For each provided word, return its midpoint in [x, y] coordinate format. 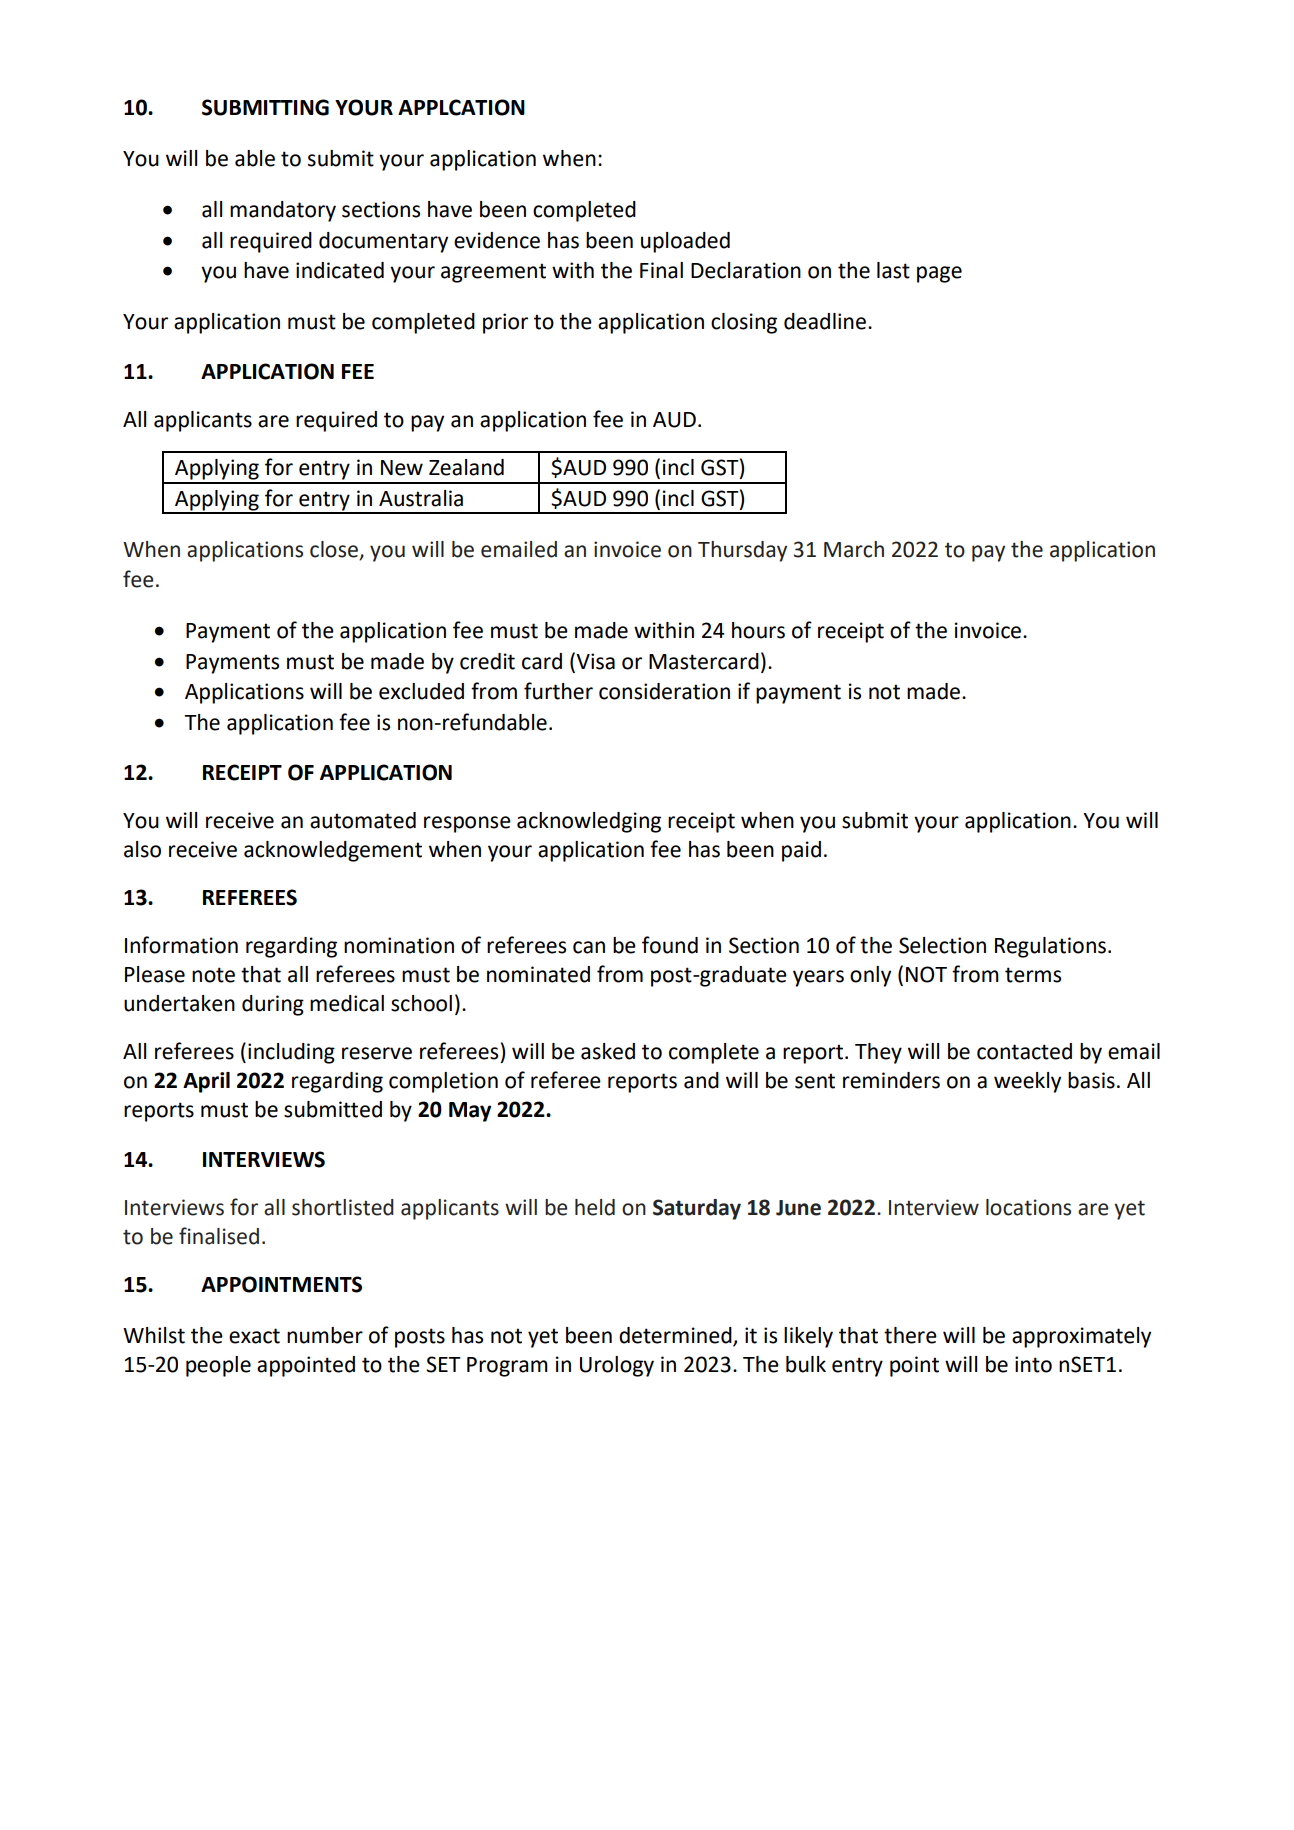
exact [254, 1336]
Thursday [742, 551]
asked [608, 1051]
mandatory [283, 211]
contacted [1024, 1051]
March [854, 549]
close [335, 550]
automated [363, 820]
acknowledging [589, 822]
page [939, 274]
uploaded [685, 242]
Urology [617, 1366]
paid [801, 851]
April [206, 1082]
